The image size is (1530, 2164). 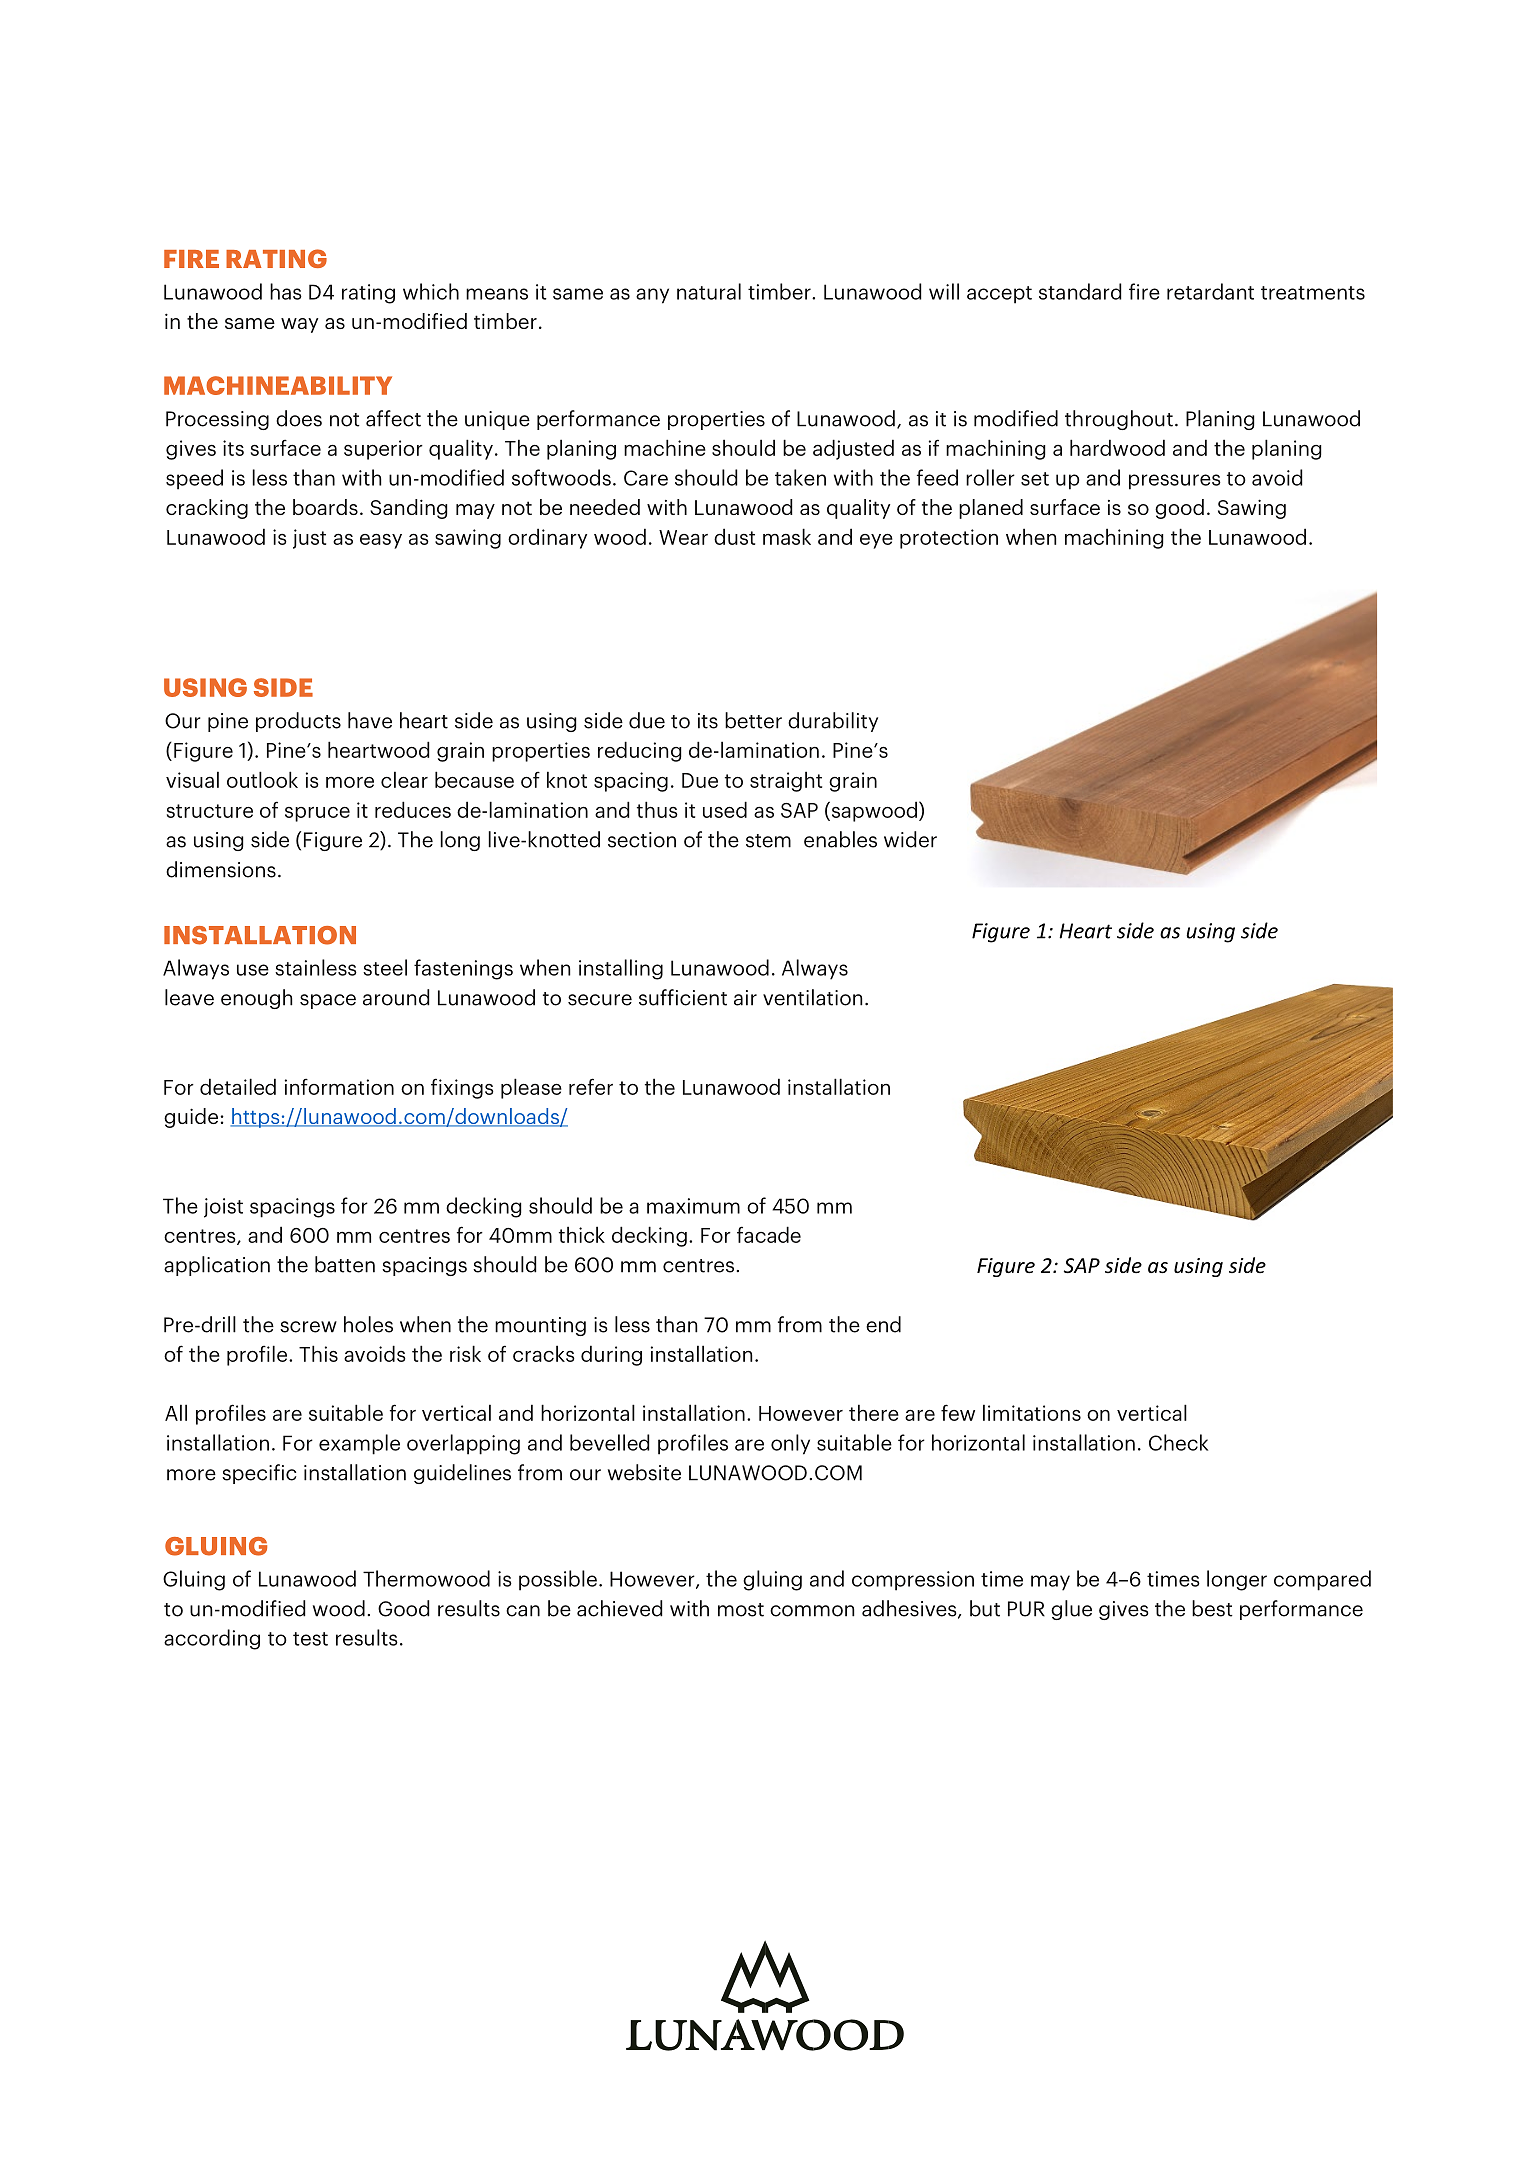 What do you see at coordinates (883, 1324) in the page?
I see `end` at bounding box center [883, 1324].
